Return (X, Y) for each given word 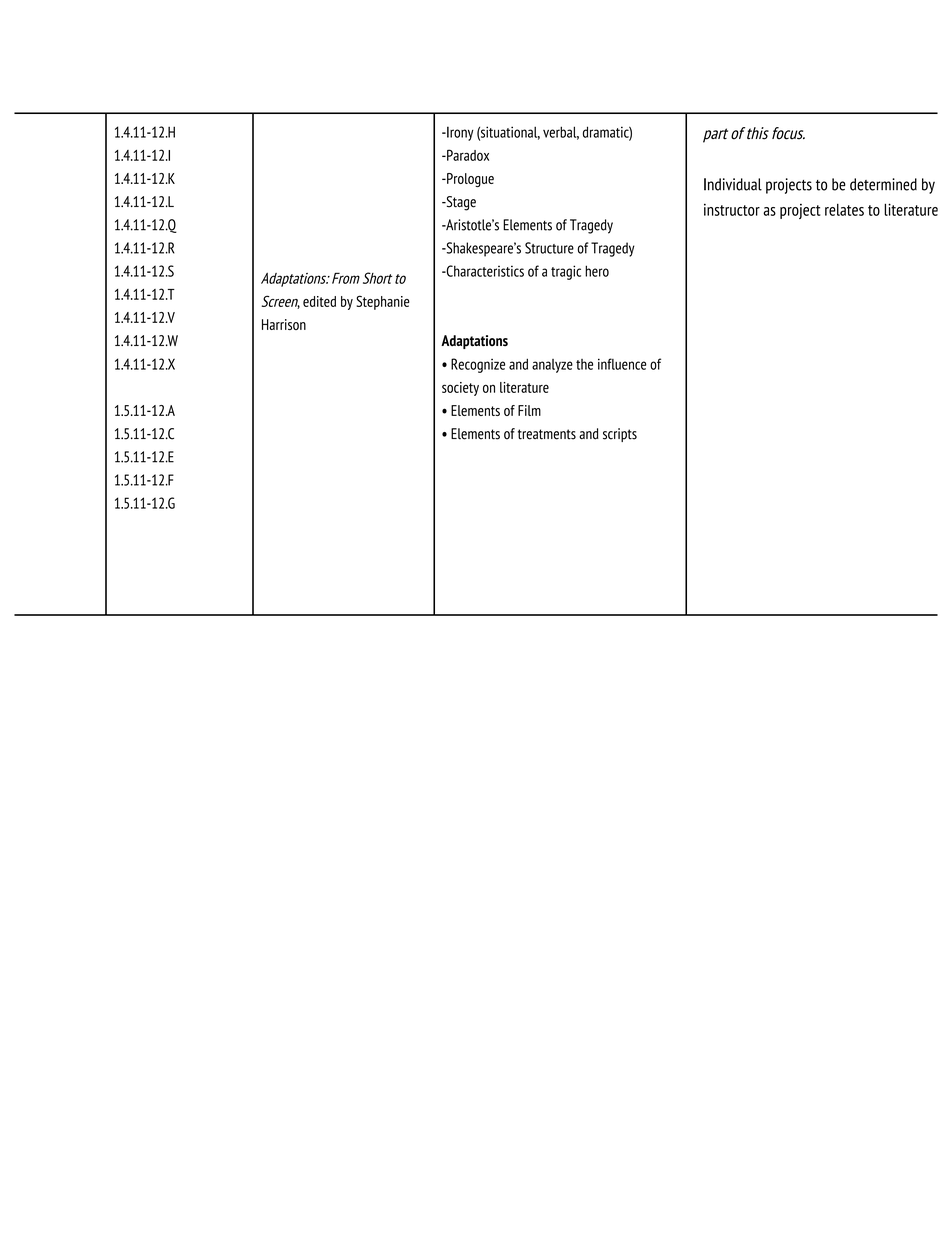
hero (597, 271)
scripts (620, 435)
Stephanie (383, 302)
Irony (459, 133)
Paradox (467, 155)
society (460, 389)
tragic (566, 272)
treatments (547, 434)
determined (883, 184)
